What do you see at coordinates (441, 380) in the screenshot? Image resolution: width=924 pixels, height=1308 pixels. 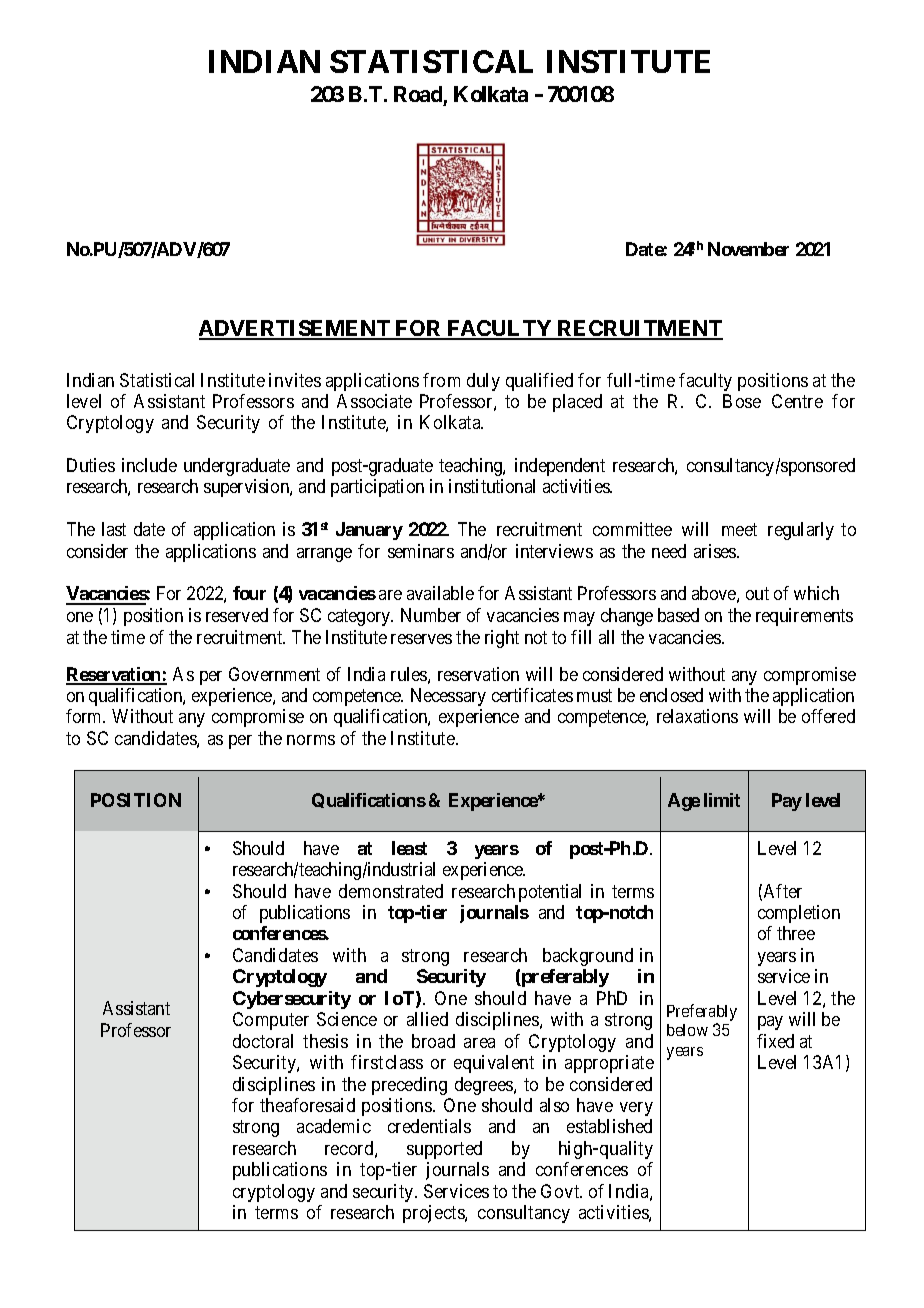 I see `from` at bounding box center [441, 380].
